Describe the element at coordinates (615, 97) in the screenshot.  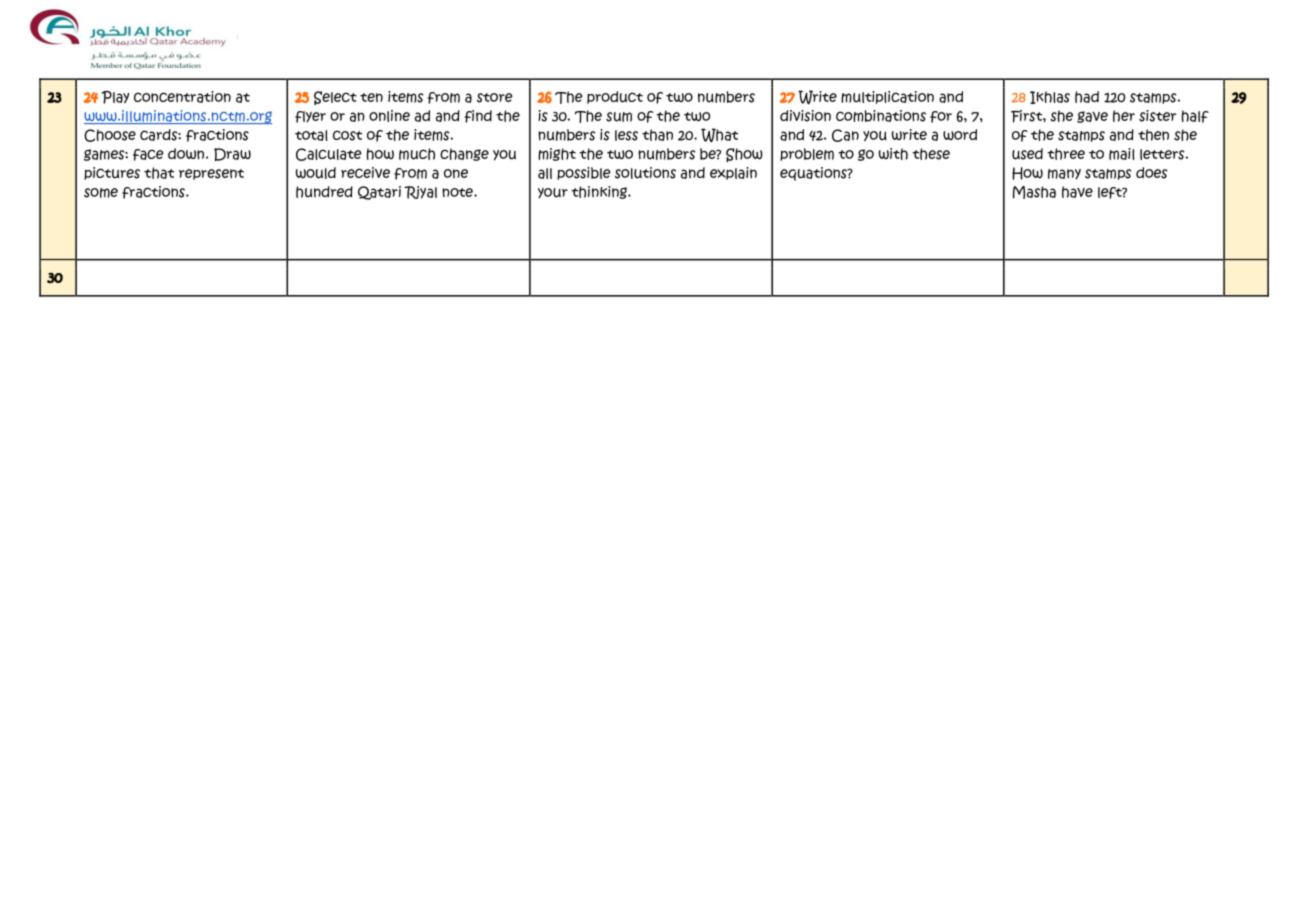
I see `product` at that location.
